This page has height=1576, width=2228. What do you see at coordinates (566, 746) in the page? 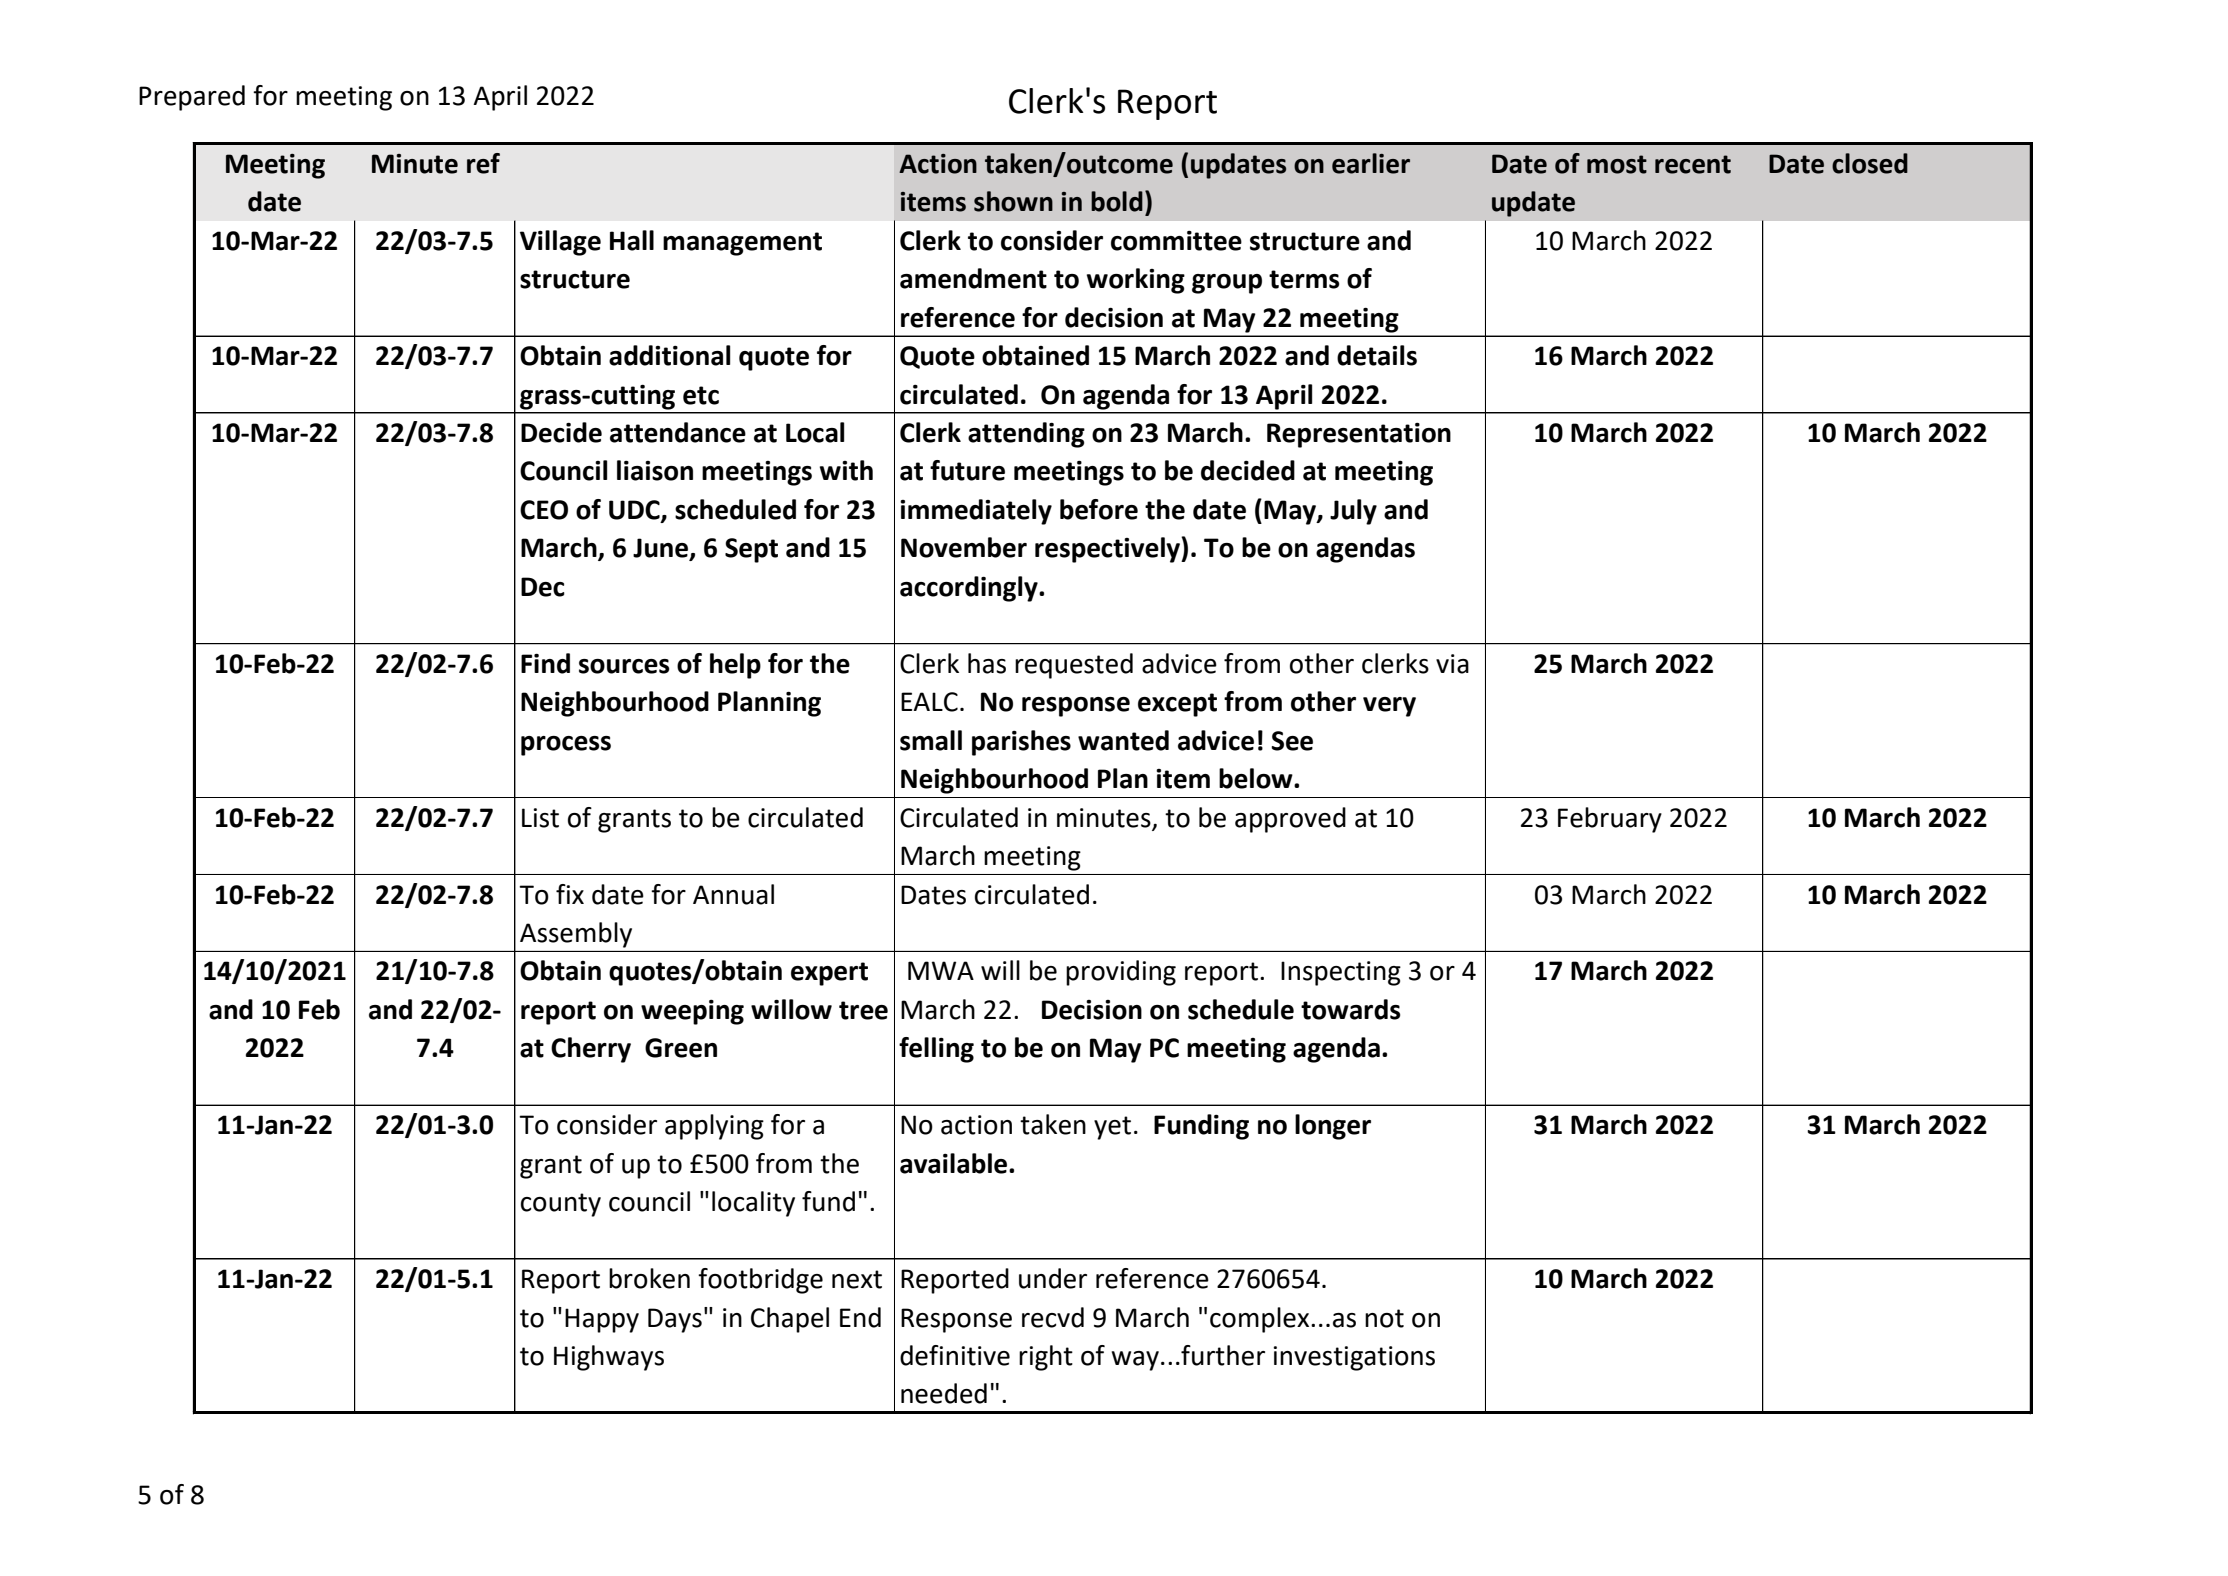
I see `process` at bounding box center [566, 746].
